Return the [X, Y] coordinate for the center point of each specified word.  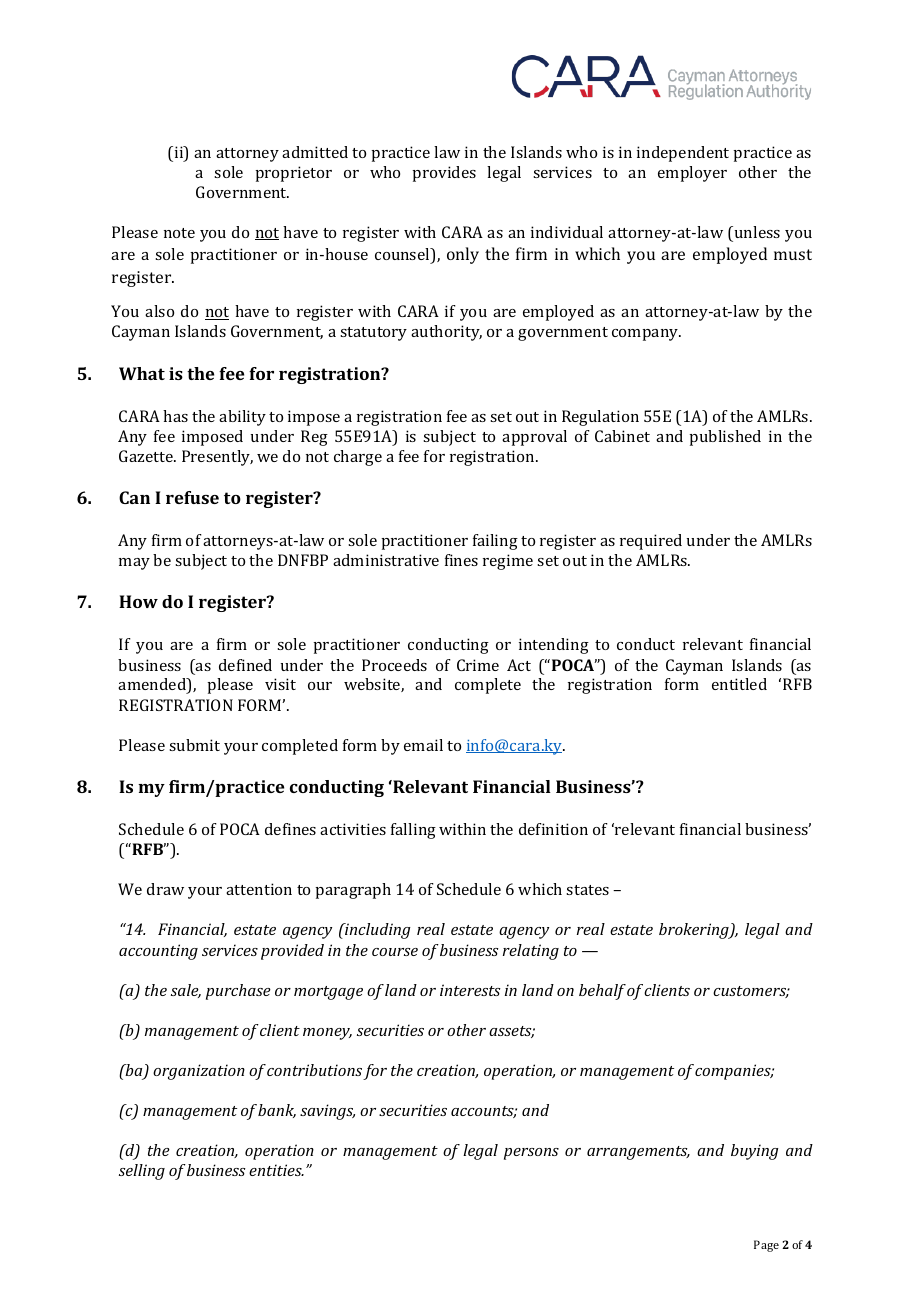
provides [444, 174]
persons [531, 1154]
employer [692, 174]
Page [766, 1246]
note [179, 233]
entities [276, 1170]
